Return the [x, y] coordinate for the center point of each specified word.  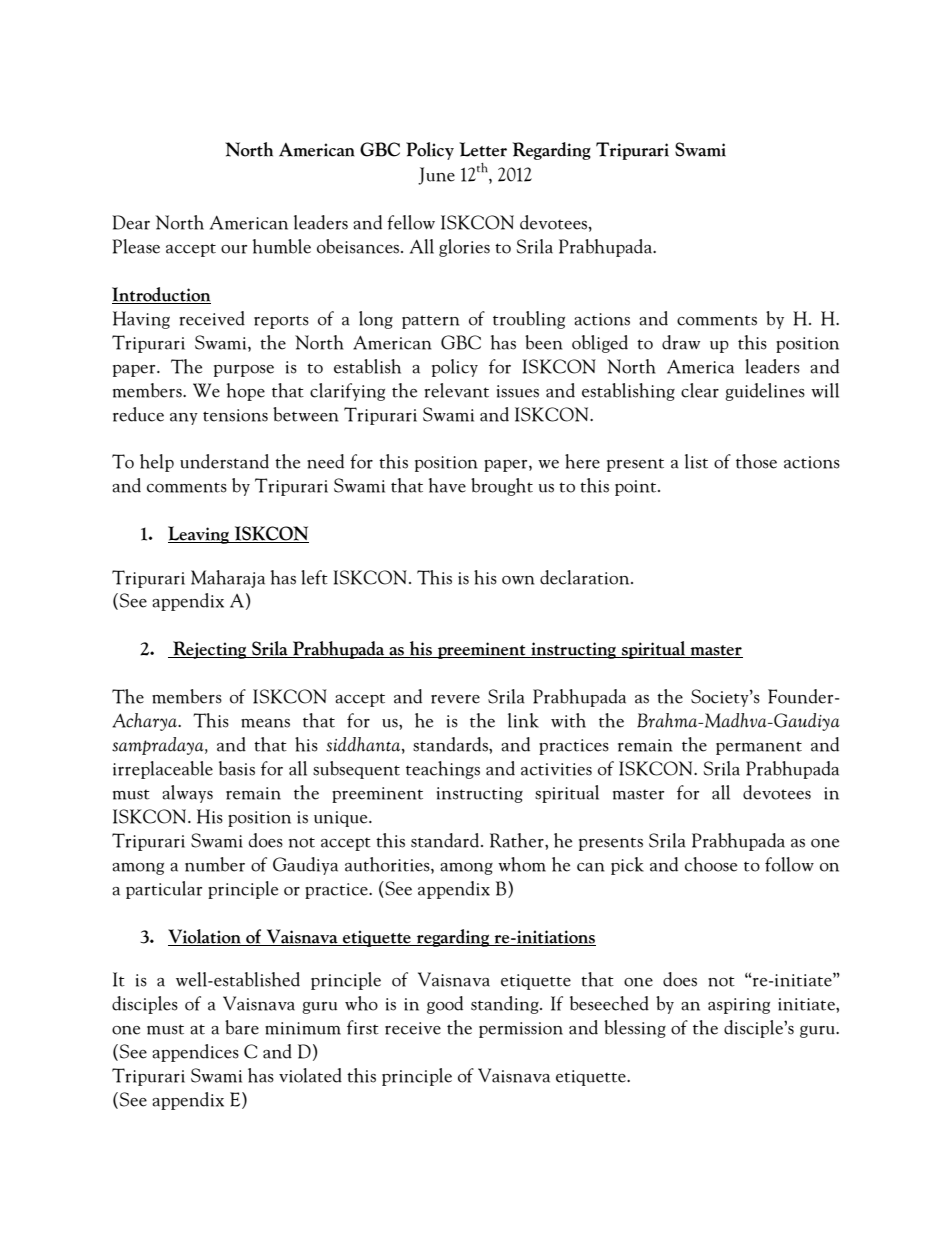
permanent [759, 748]
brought [502, 487]
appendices [195, 1053]
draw [681, 342]
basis [237, 768]
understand [224, 461]
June [436, 176]
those [756, 461]
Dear [131, 222]
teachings [443, 770]
